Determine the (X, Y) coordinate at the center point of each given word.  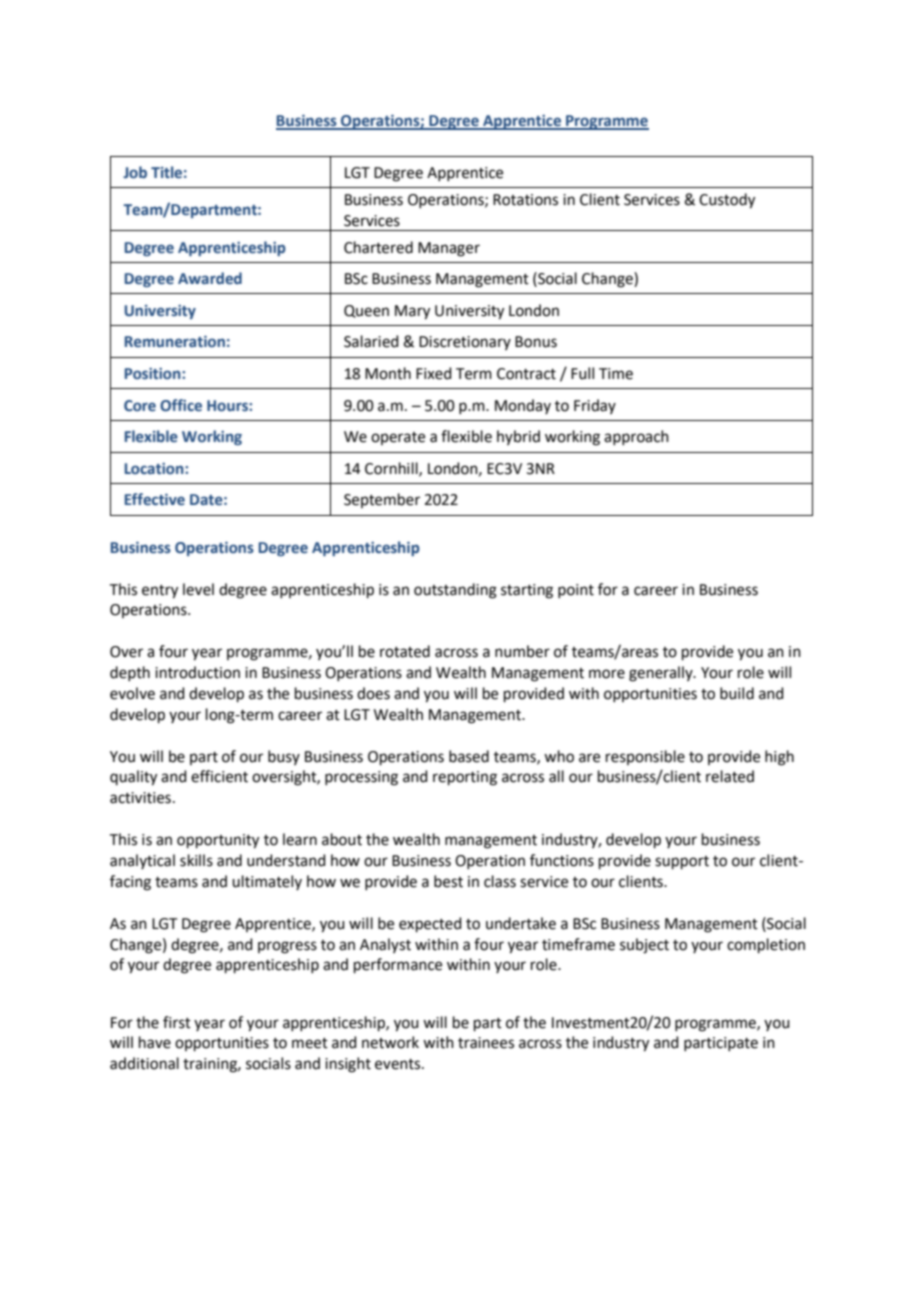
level (198, 589)
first (177, 1022)
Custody (727, 201)
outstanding (455, 591)
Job (135, 172)
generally (662, 674)
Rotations (525, 200)
